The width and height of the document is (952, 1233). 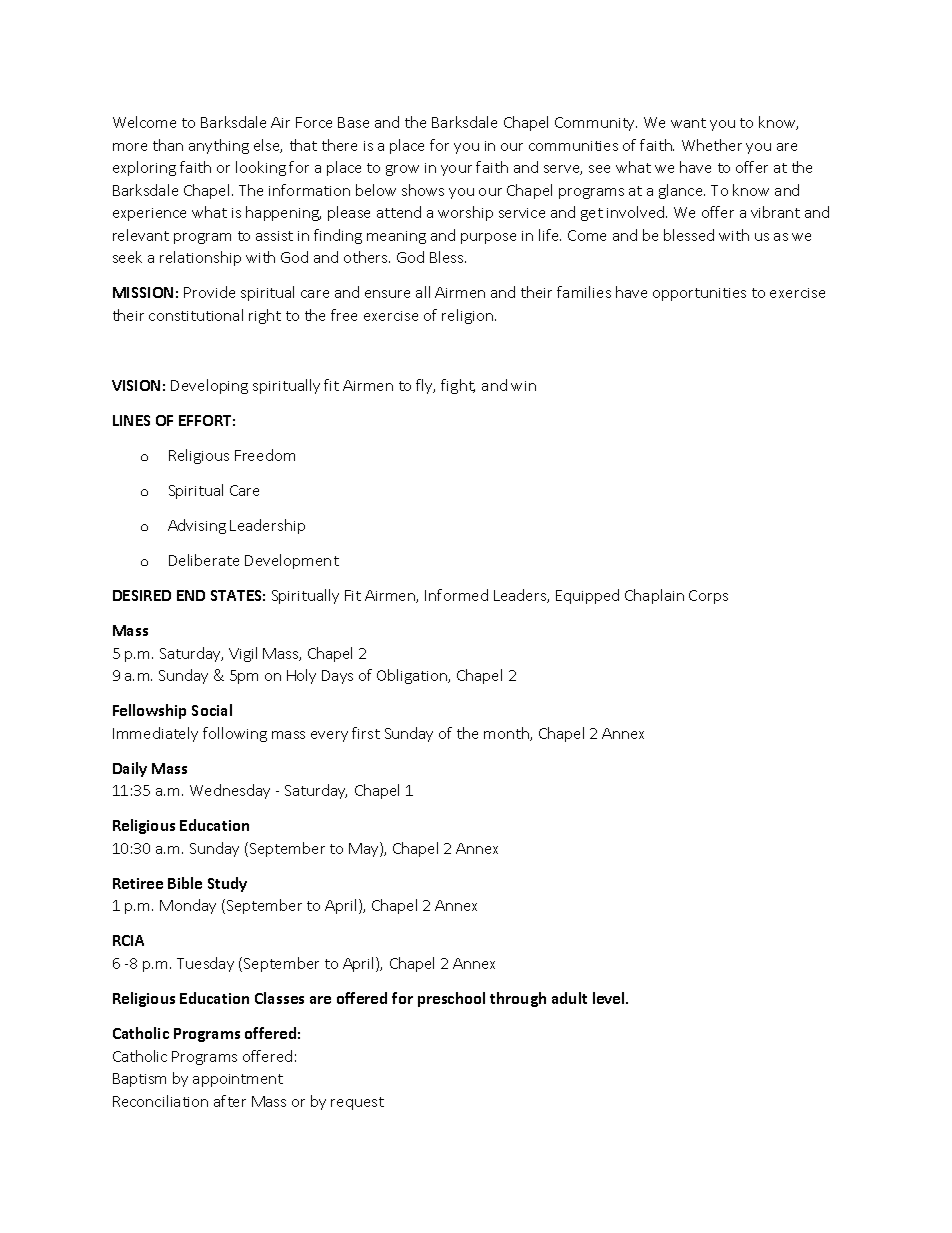 What do you see at coordinates (243, 654) in the document?
I see `Vigil` at bounding box center [243, 654].
